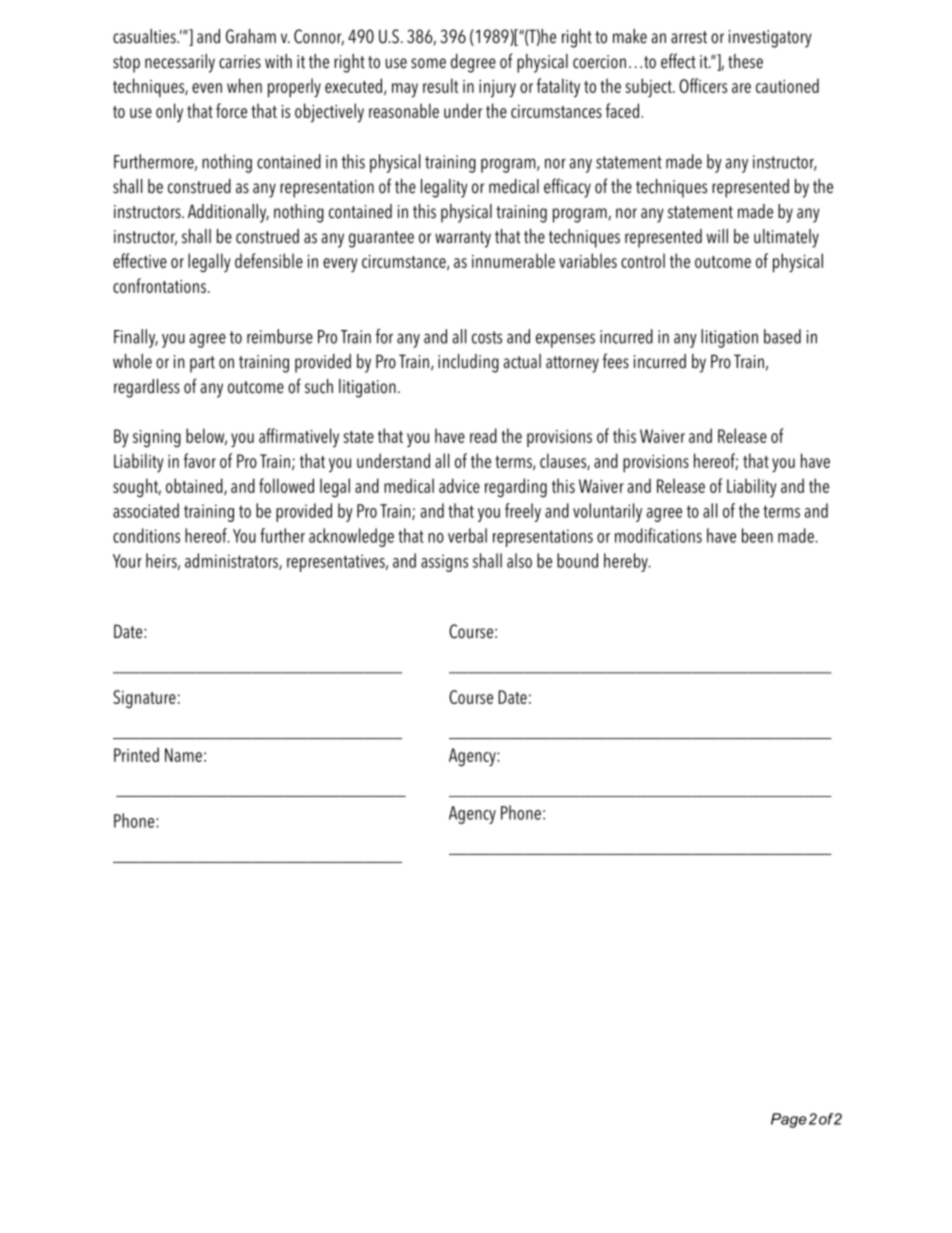 The width and height of the document is (952, 1233). I want to click on these, so click(745, 61).
